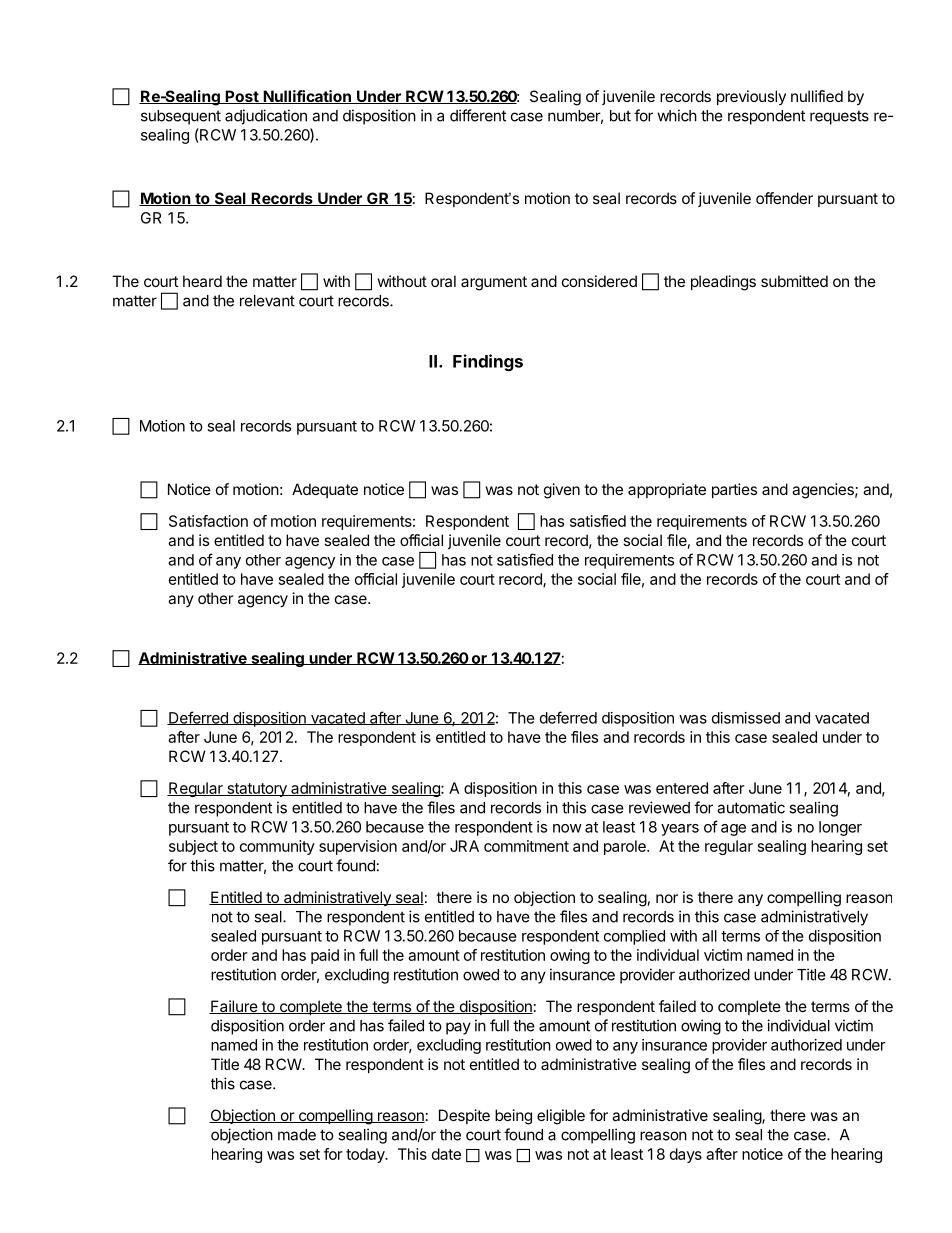 This screenshot has width=952, height=1233. What do you see at coordinates (562, 491) in the screenshot?
I see `given` at bounding box center [562, 491].
